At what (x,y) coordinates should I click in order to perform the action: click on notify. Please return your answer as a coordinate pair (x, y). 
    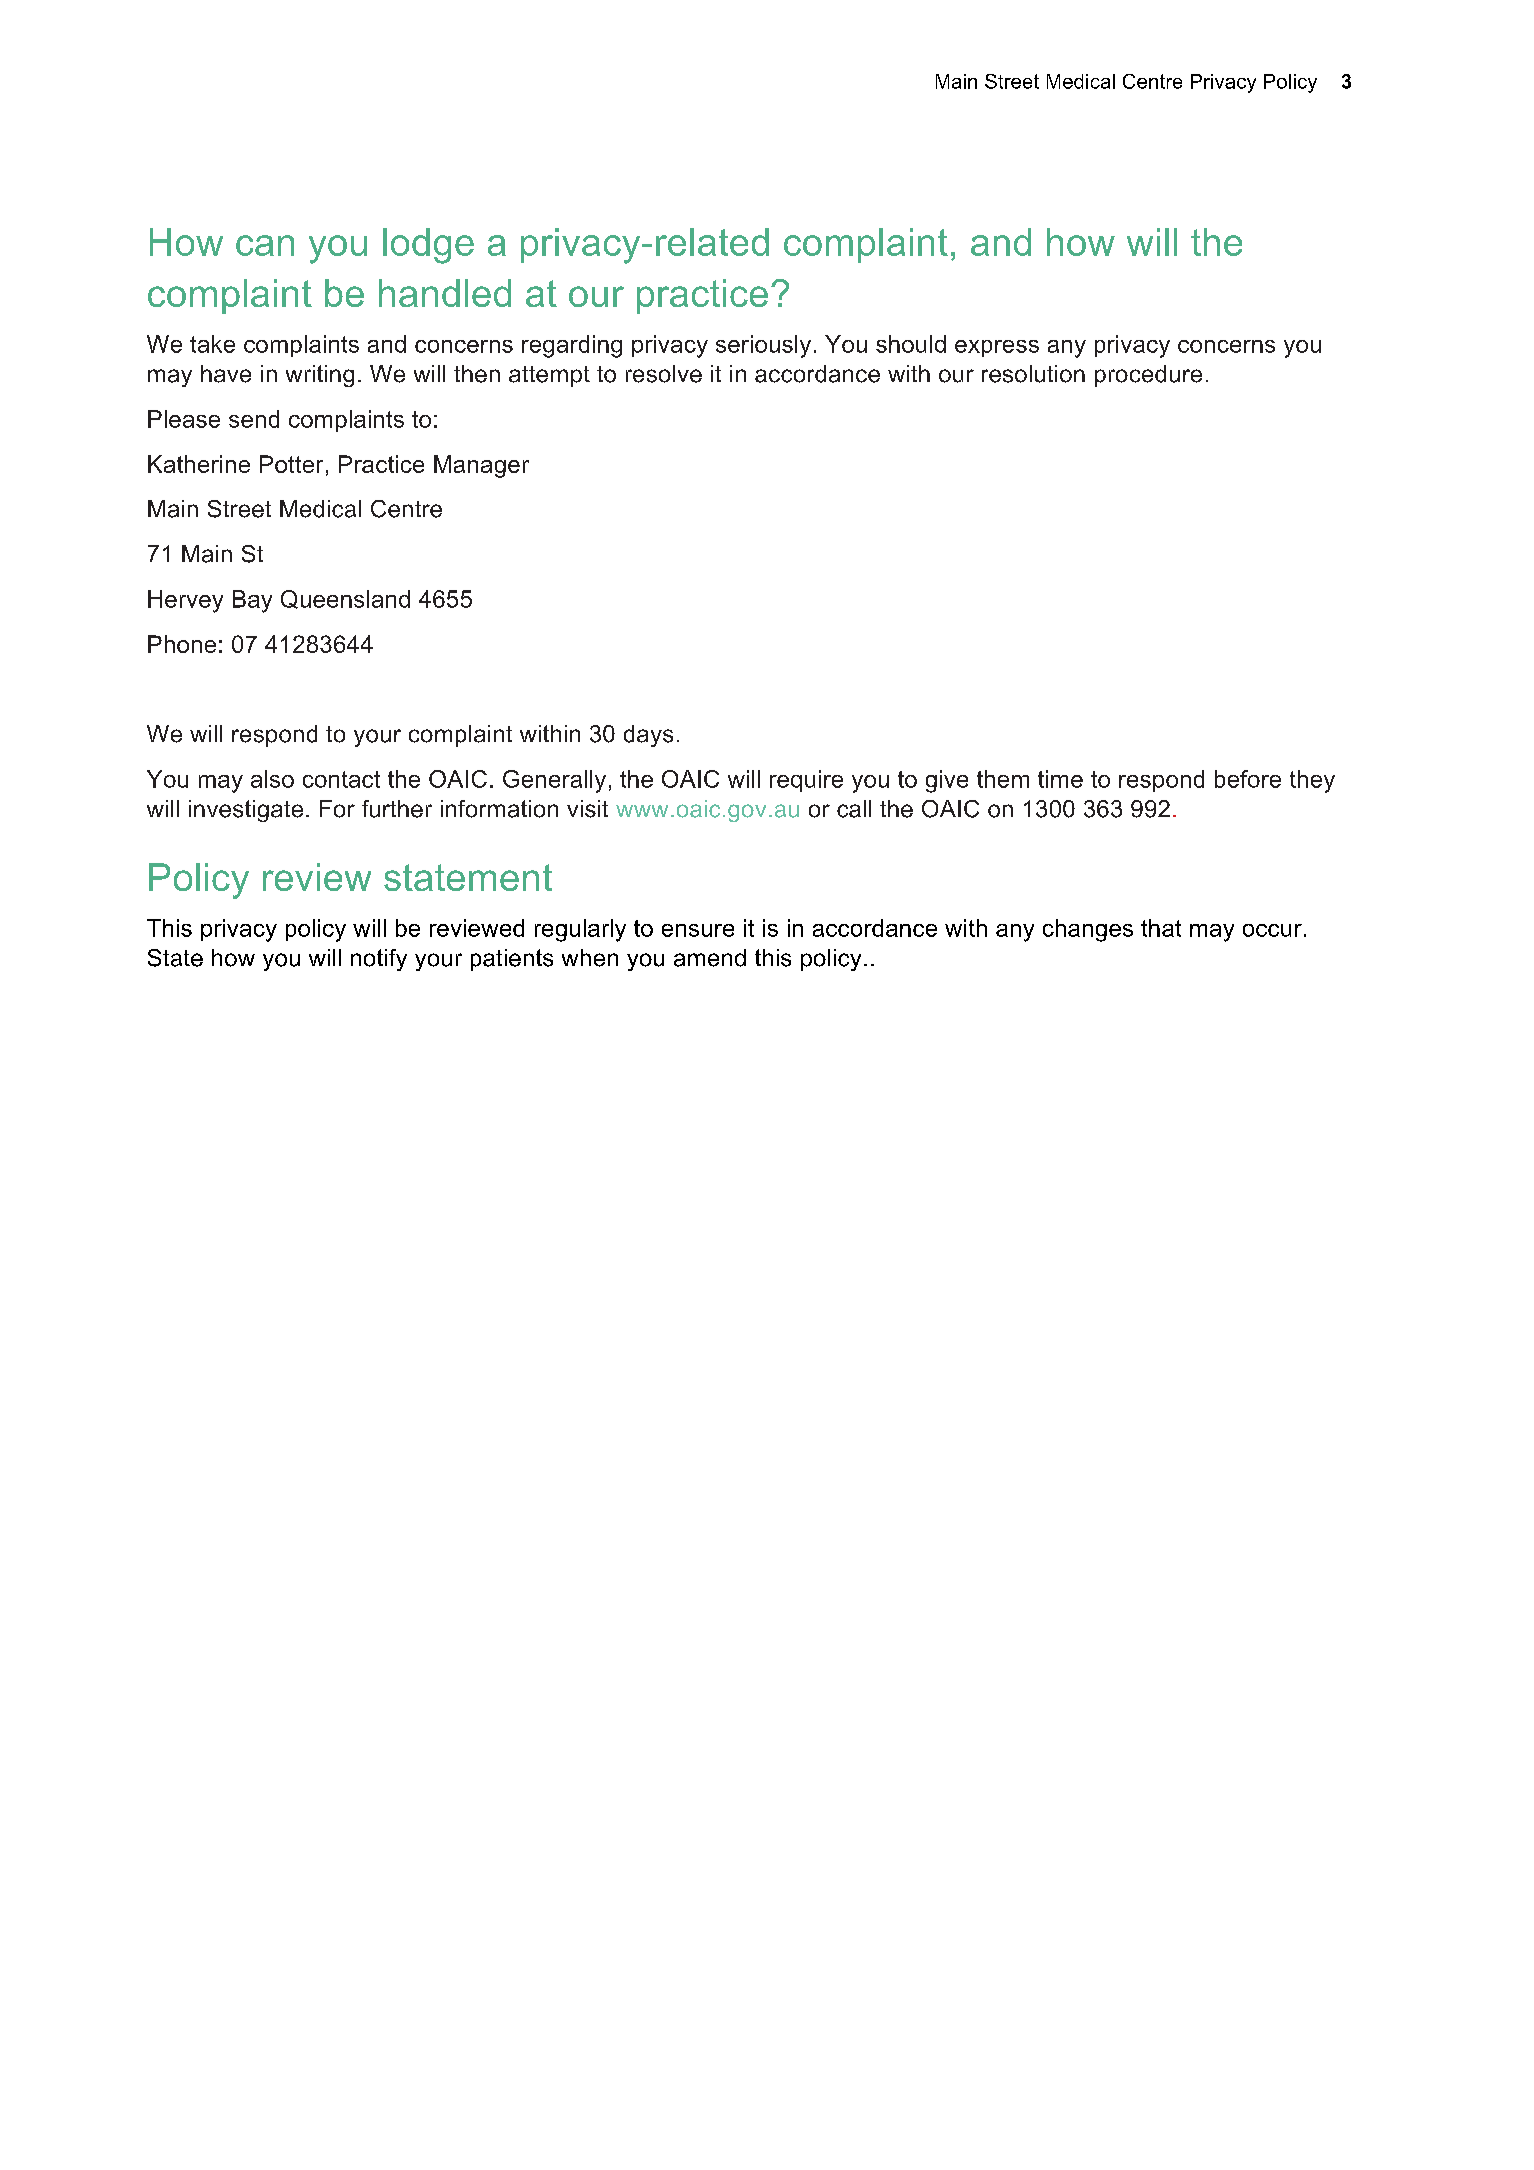
    Looking at the image, I should click on (379, 960).
